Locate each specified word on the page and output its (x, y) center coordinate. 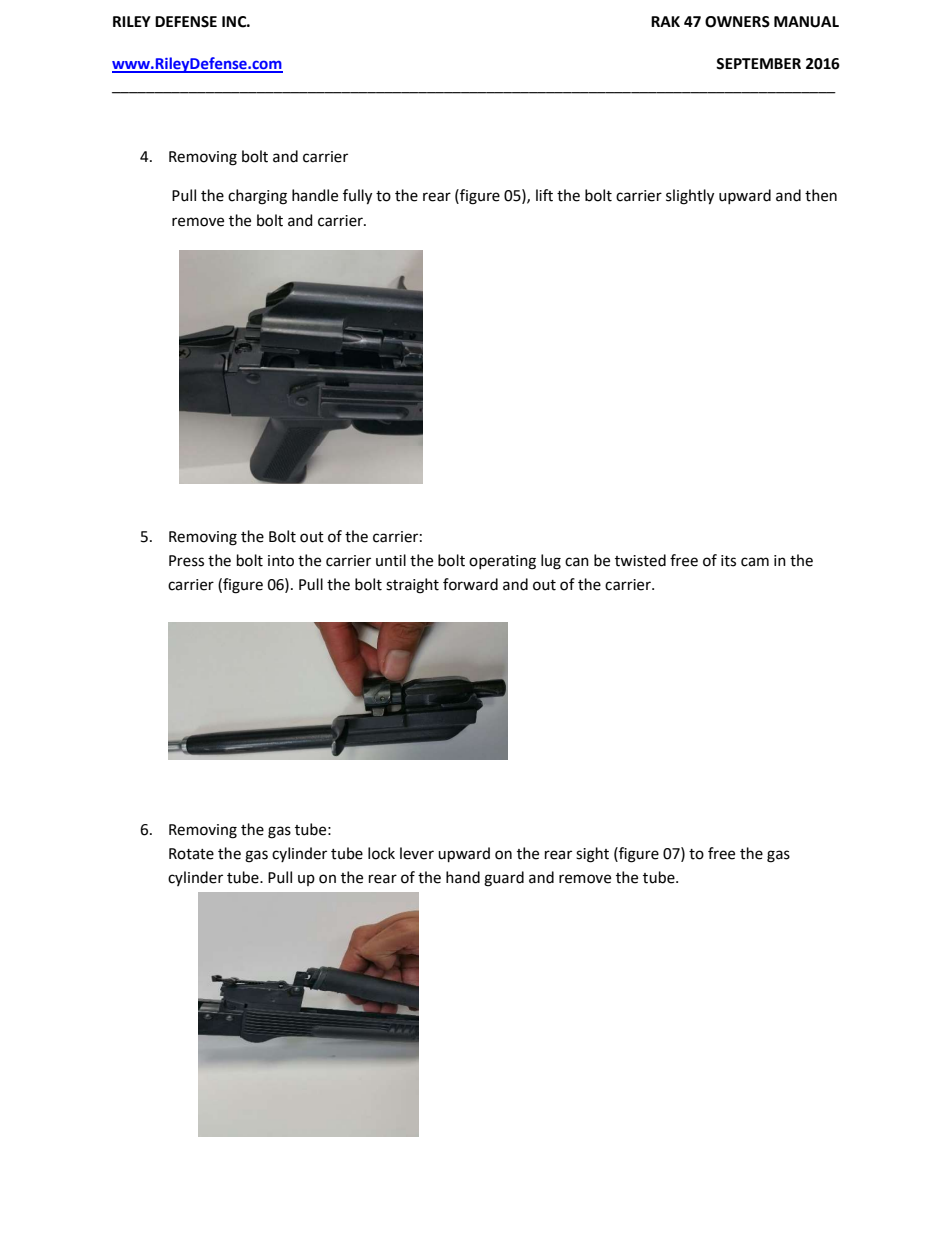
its (728, 561)
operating (502, 562)
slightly (690, 197)
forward (470, 584)
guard (504, 879)
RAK (665, 21)
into (281, 561)
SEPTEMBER (758, 64)
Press (186, 561)
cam (755, 562)
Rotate (191, 854)
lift (544, 195)
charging (257, 197)
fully (357, 197)
